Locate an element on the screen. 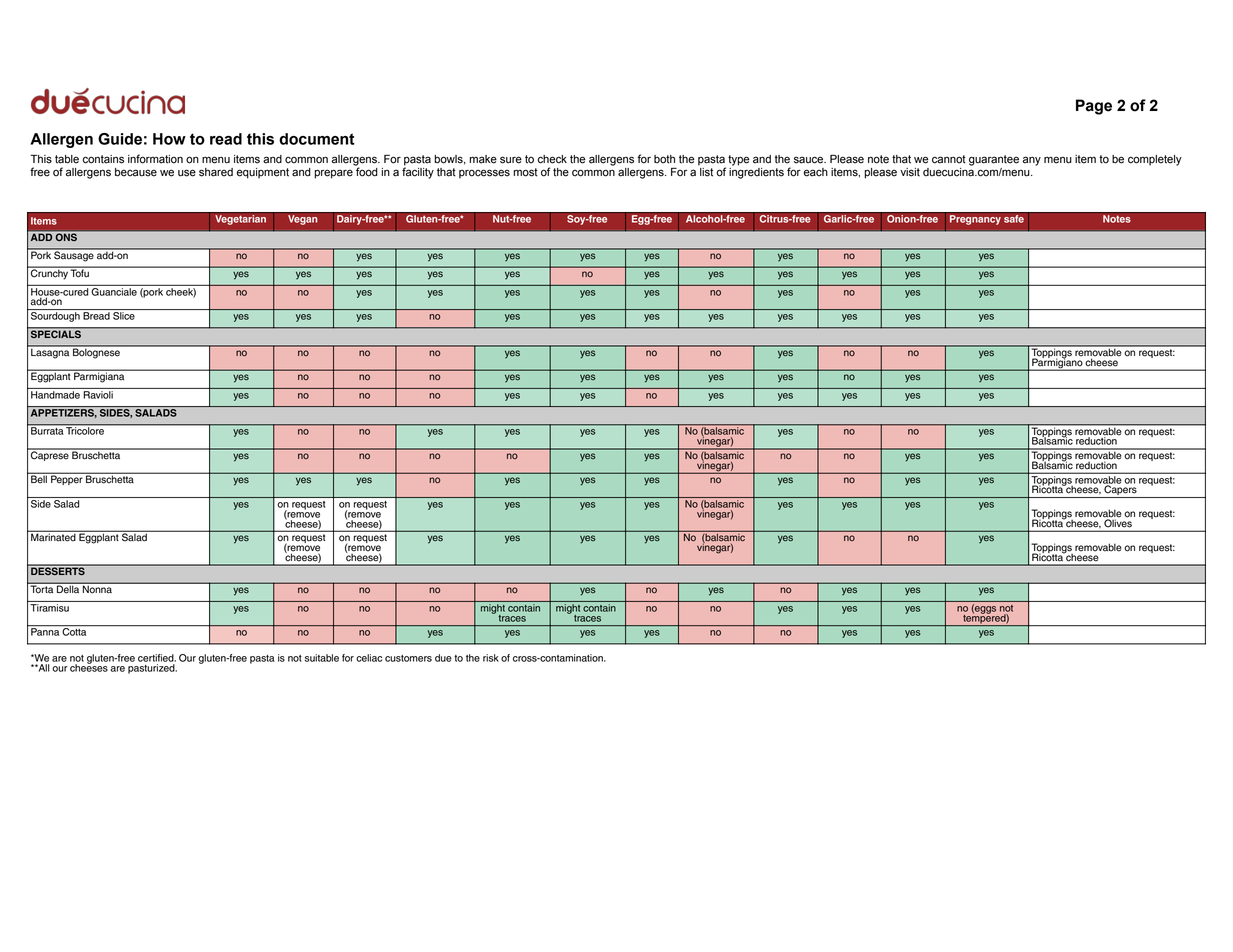  Marinated is located at coordinates (53, 536).
